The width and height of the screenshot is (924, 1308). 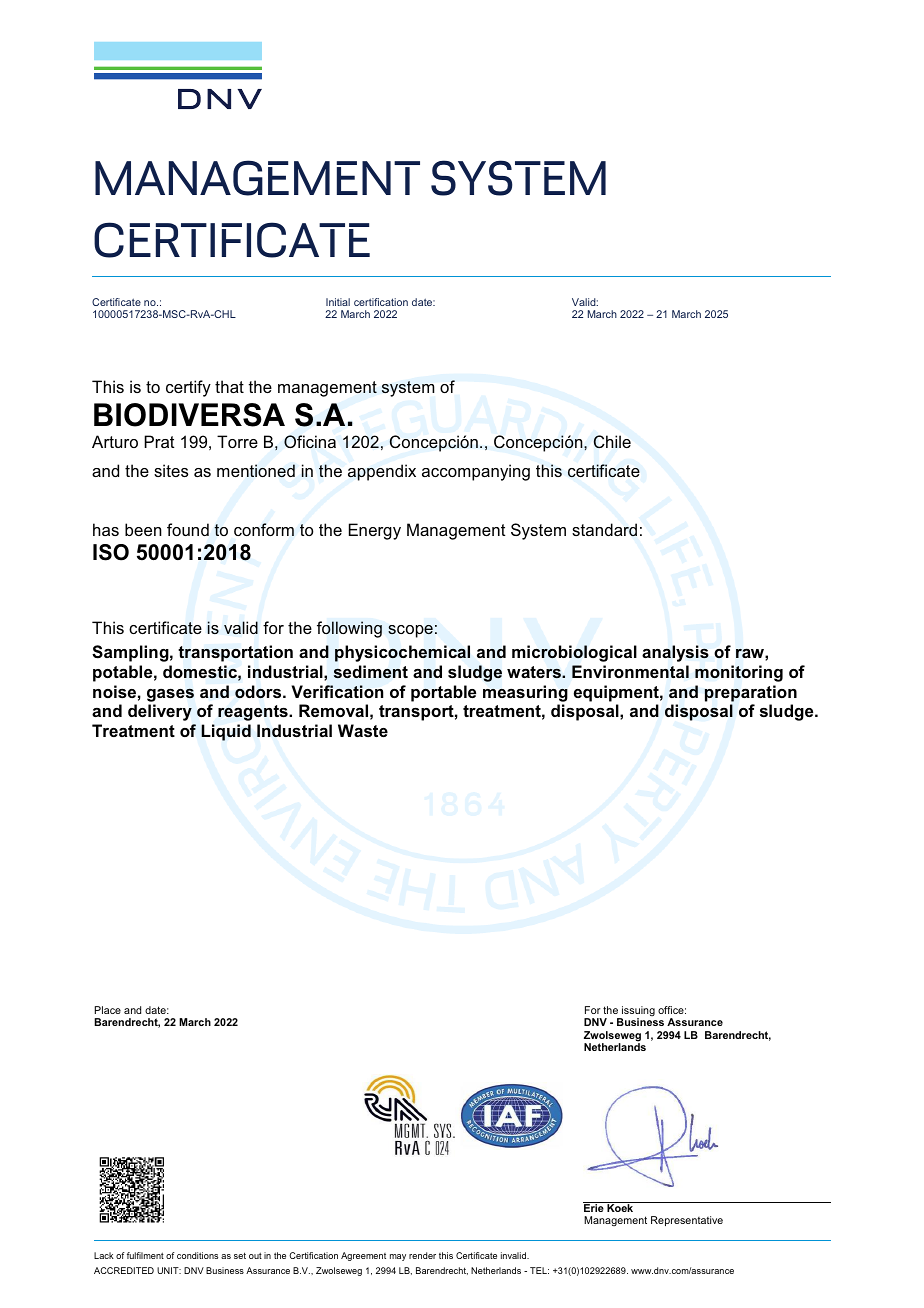 What do you see at coordinates (612, 441) in the screenshot?
I see `Chile` at bounding box center [612, 441].
